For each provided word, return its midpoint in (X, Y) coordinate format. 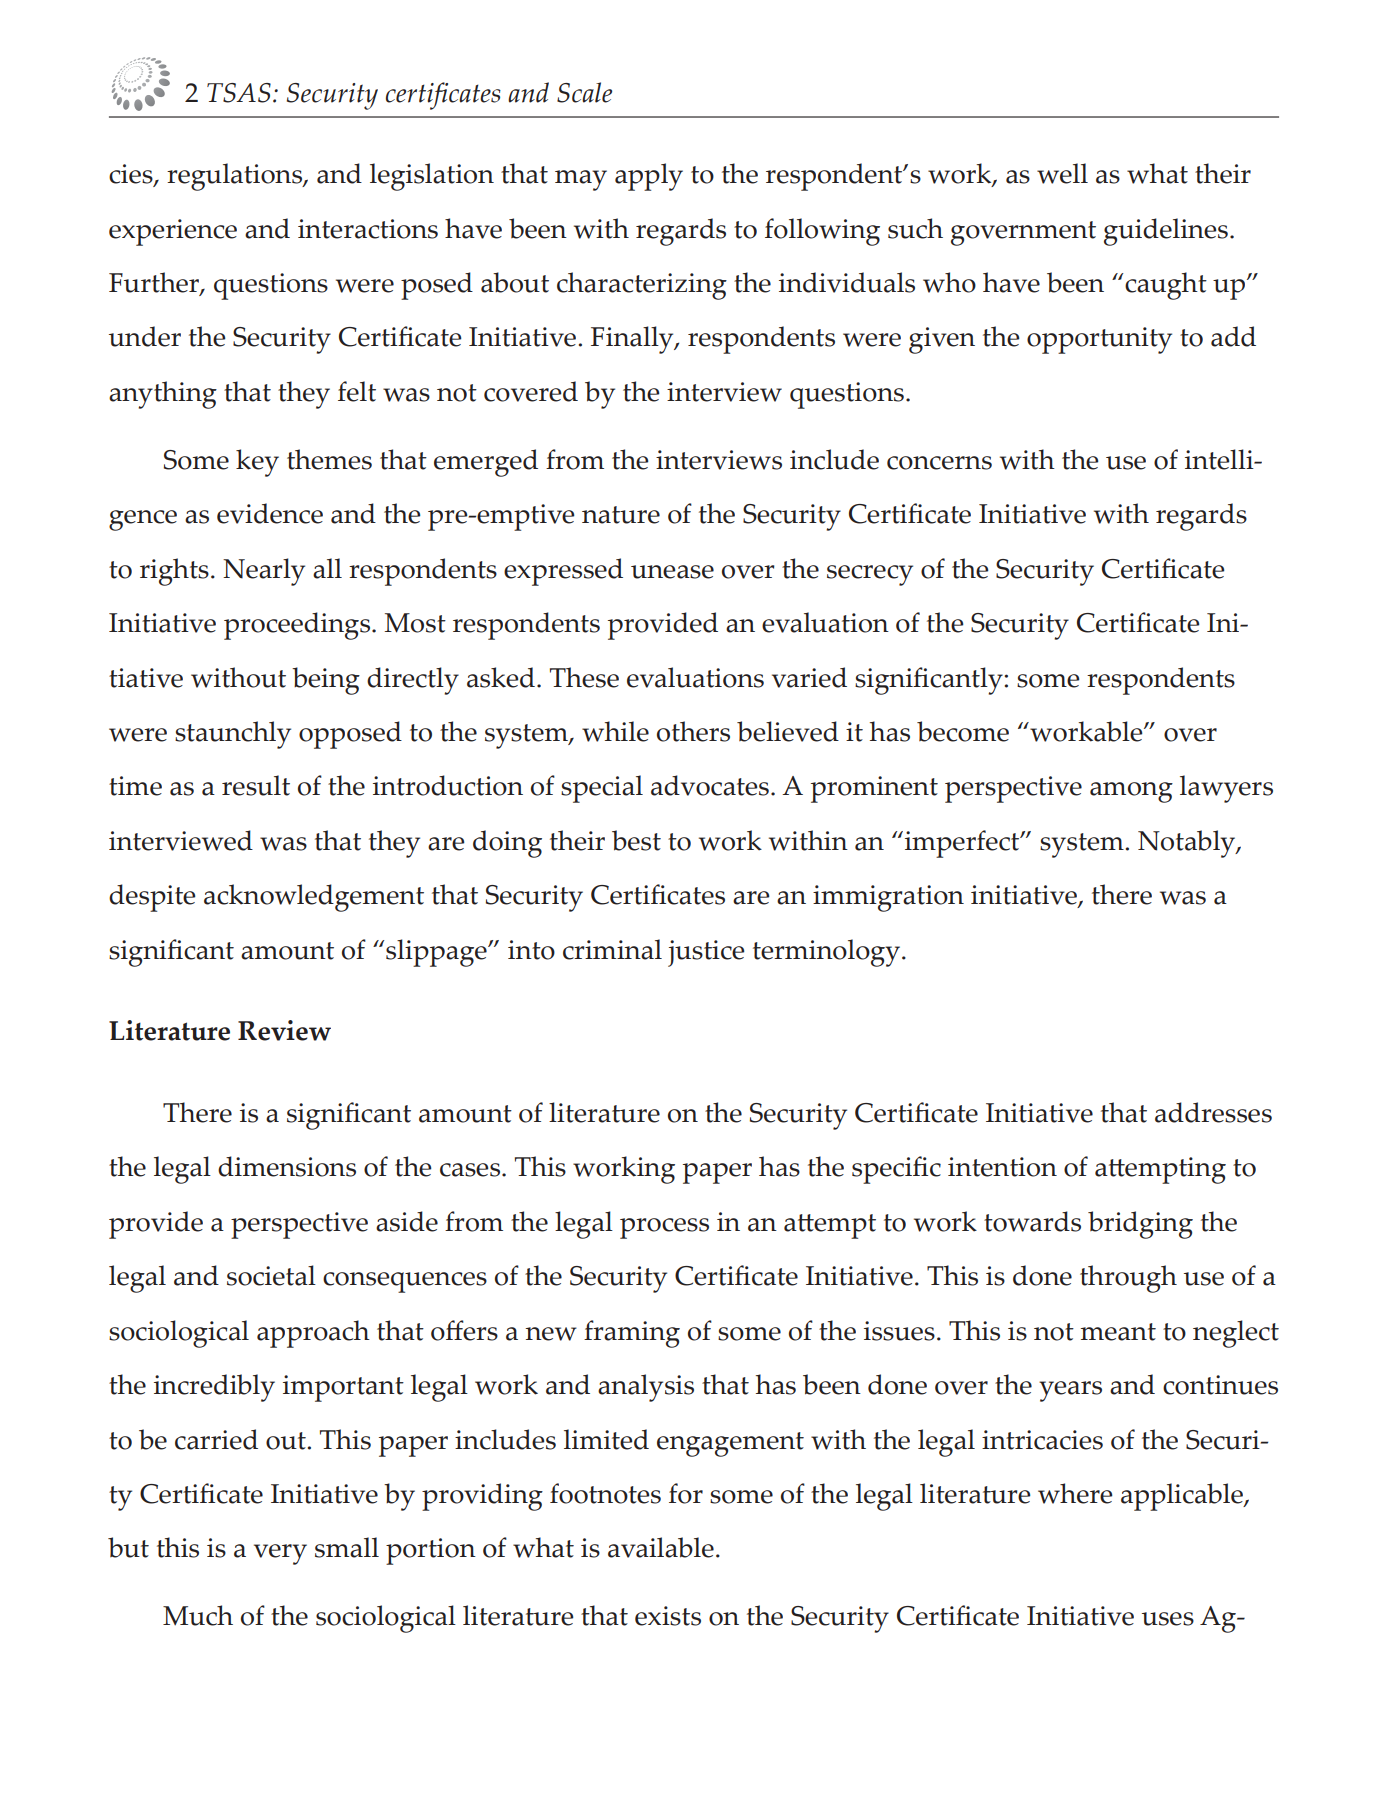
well (1062, 173)
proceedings (298, 626)
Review (284, 1030)
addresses (1213, 1112)
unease (672, 572)
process (664, 1228)
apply (649, 177)
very (280, 1554)
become (963, 731)
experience (173, 232)
